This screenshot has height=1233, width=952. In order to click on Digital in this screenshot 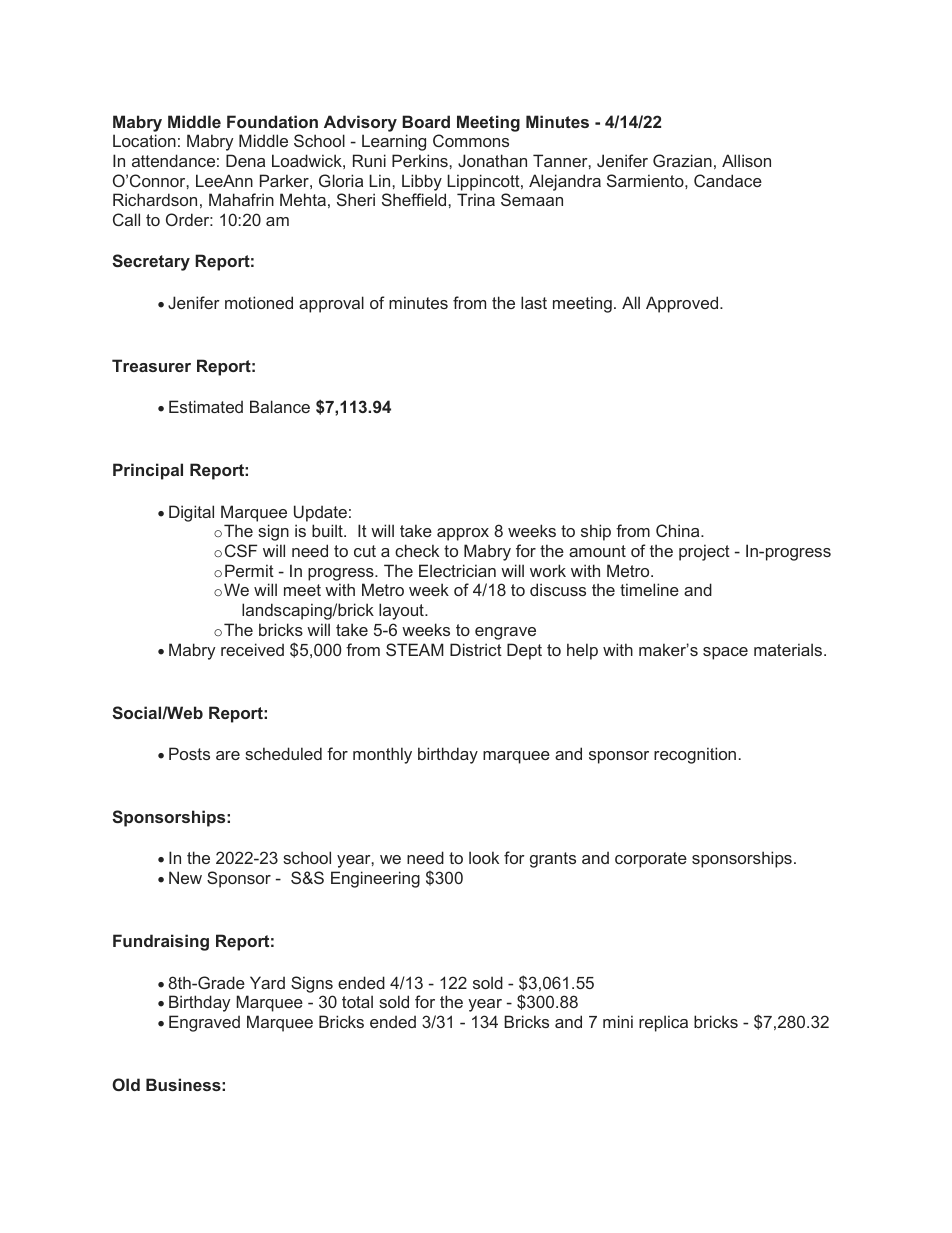, I will do `click(191, 513)`.
